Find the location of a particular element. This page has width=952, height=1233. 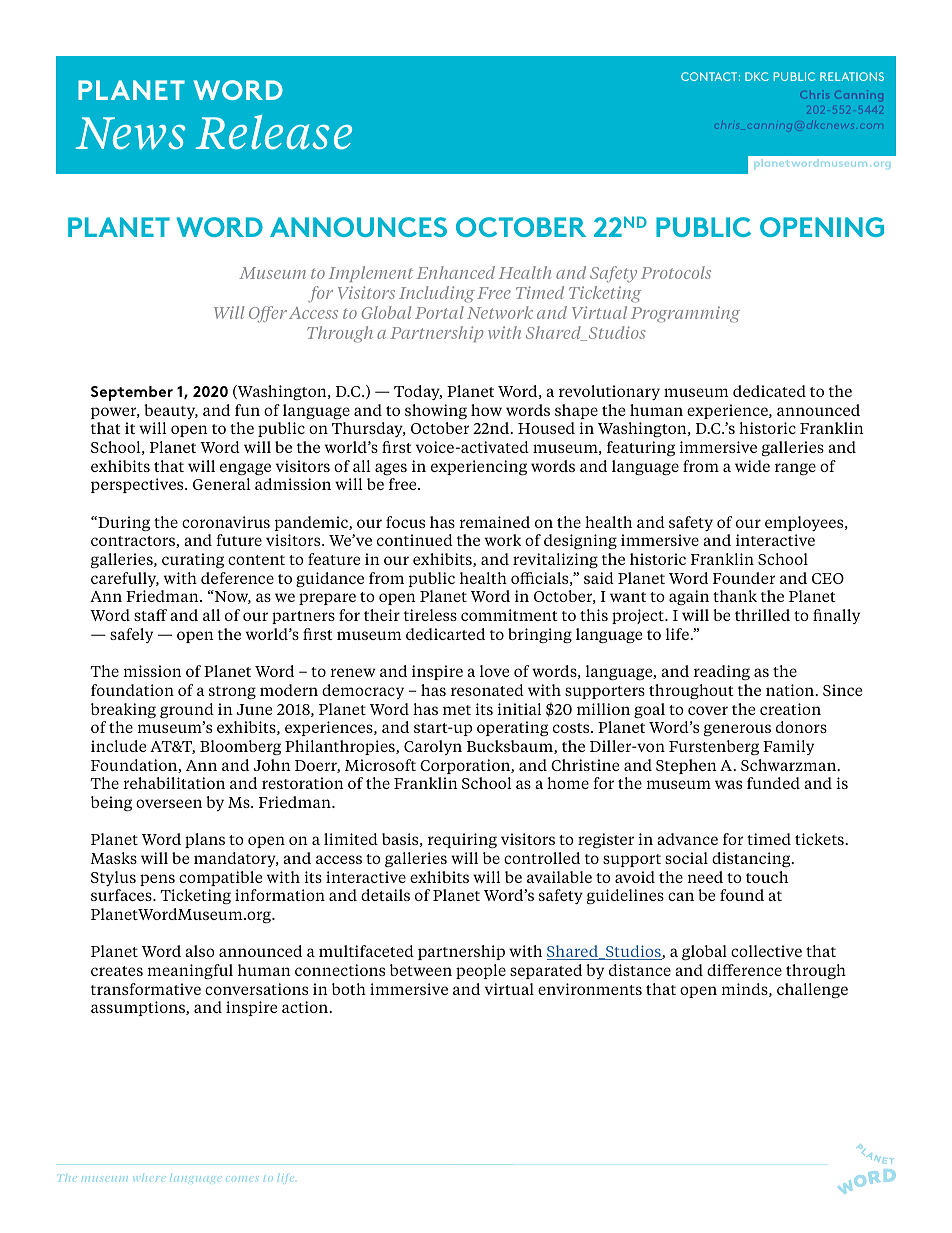

RELATIONS is located at coordinates (852, 76).
